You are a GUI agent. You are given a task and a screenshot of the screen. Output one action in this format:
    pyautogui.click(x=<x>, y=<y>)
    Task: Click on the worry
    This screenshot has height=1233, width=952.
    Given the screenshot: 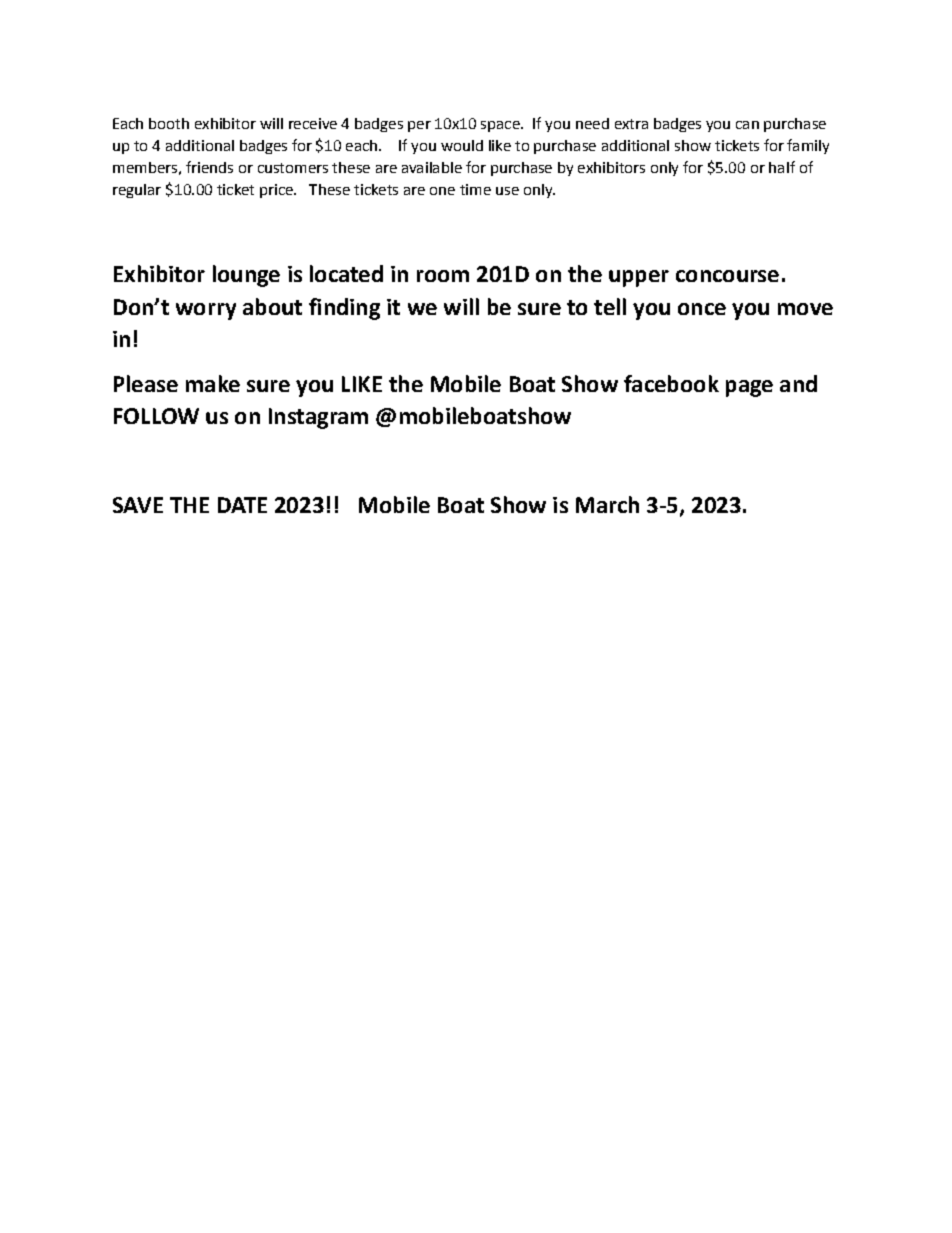 What is the action you would take?
    pyautogui.click(x=206, y=311)
